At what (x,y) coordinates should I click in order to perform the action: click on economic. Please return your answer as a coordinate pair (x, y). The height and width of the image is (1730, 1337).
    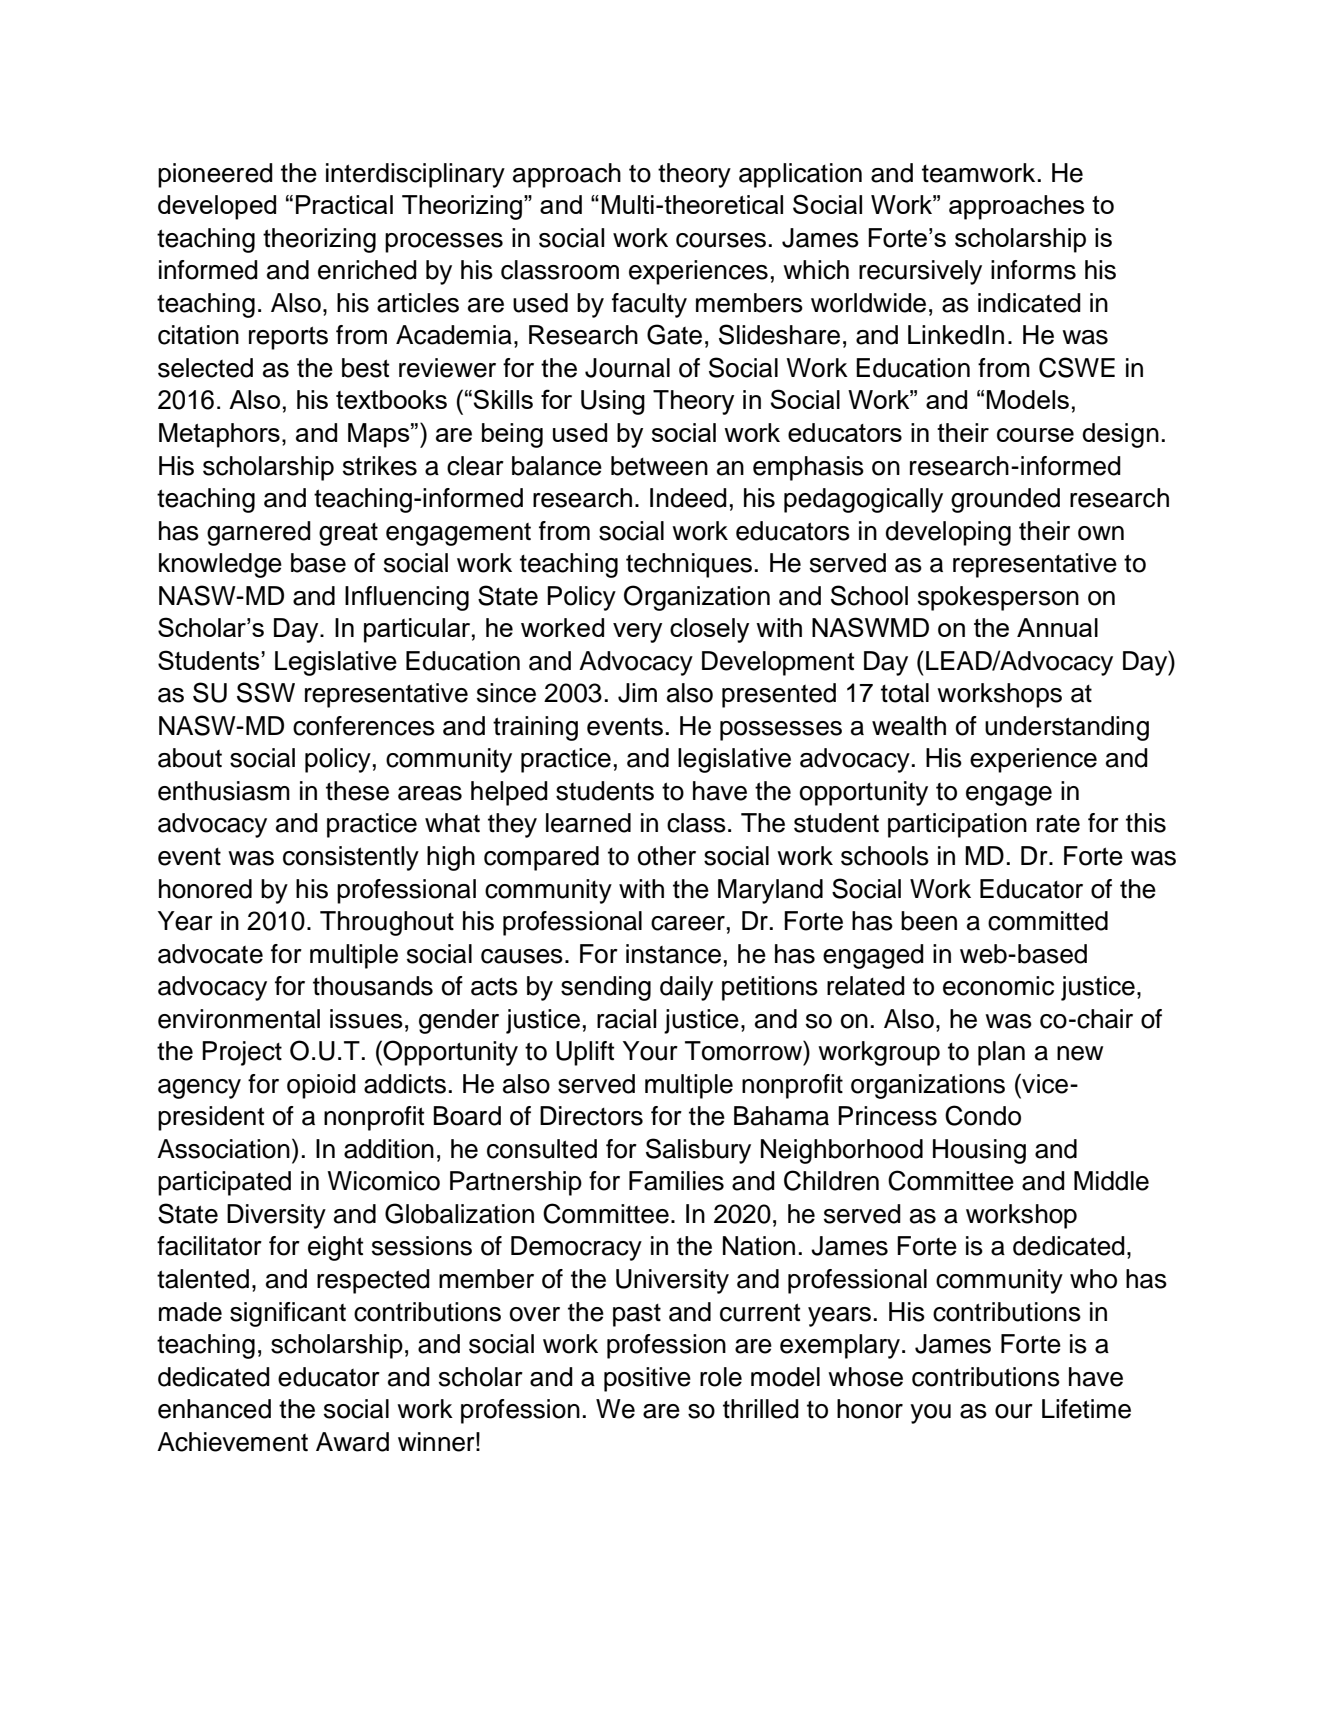
    Looking at the image, I should click on (998, 986).
